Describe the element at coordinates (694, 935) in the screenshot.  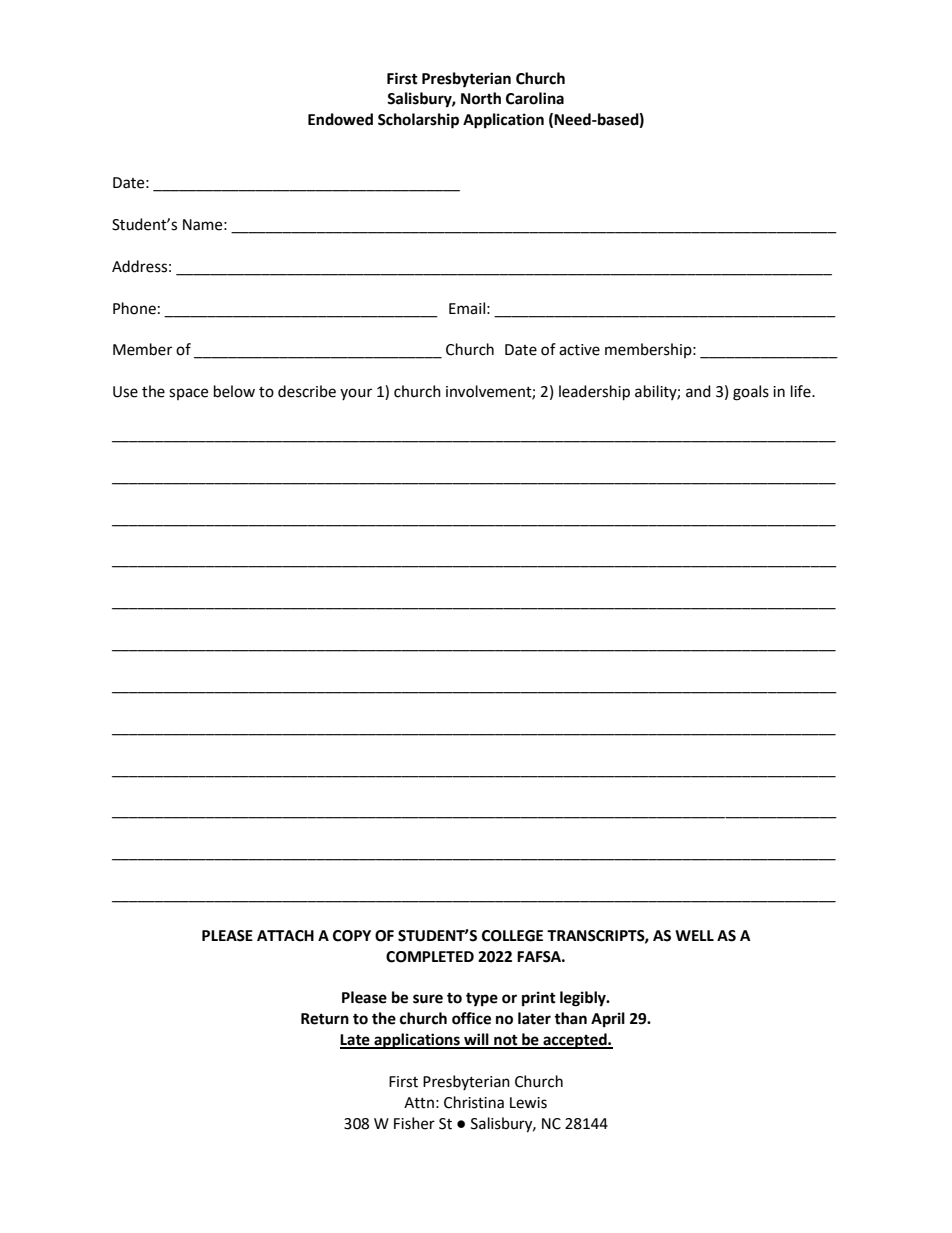
I see `WELL` at that location.
